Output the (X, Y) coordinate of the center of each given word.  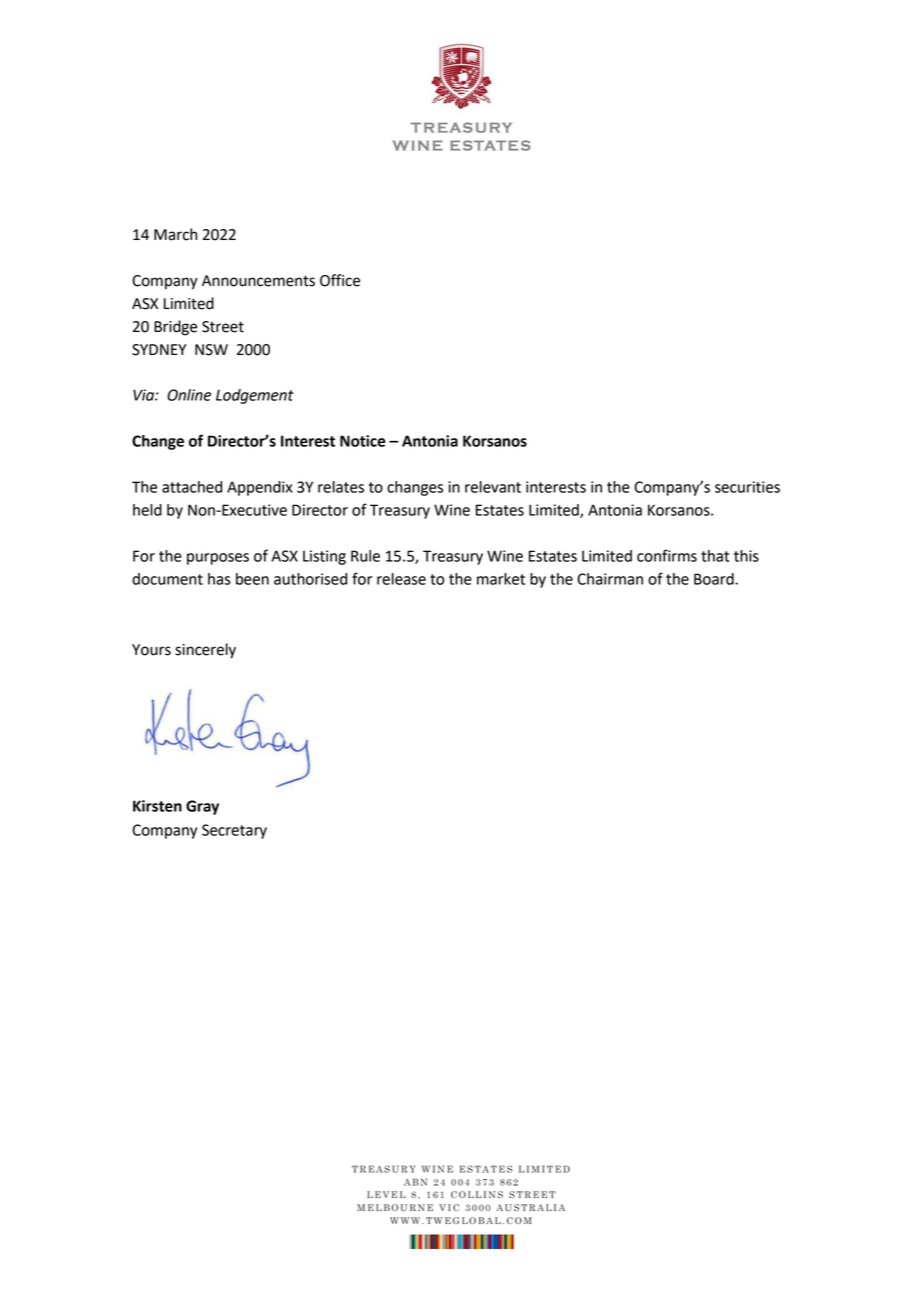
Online (189, 395)
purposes (218, 559)
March (175, 234)
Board (715, 579)
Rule (365, 556)
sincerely (205, 651)
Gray (202, 807)
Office (340, 280)
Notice (362, 441)
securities (747, 487)
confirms (667, 555)
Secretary (234, 831)
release (401, 579)
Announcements (258, 281)
